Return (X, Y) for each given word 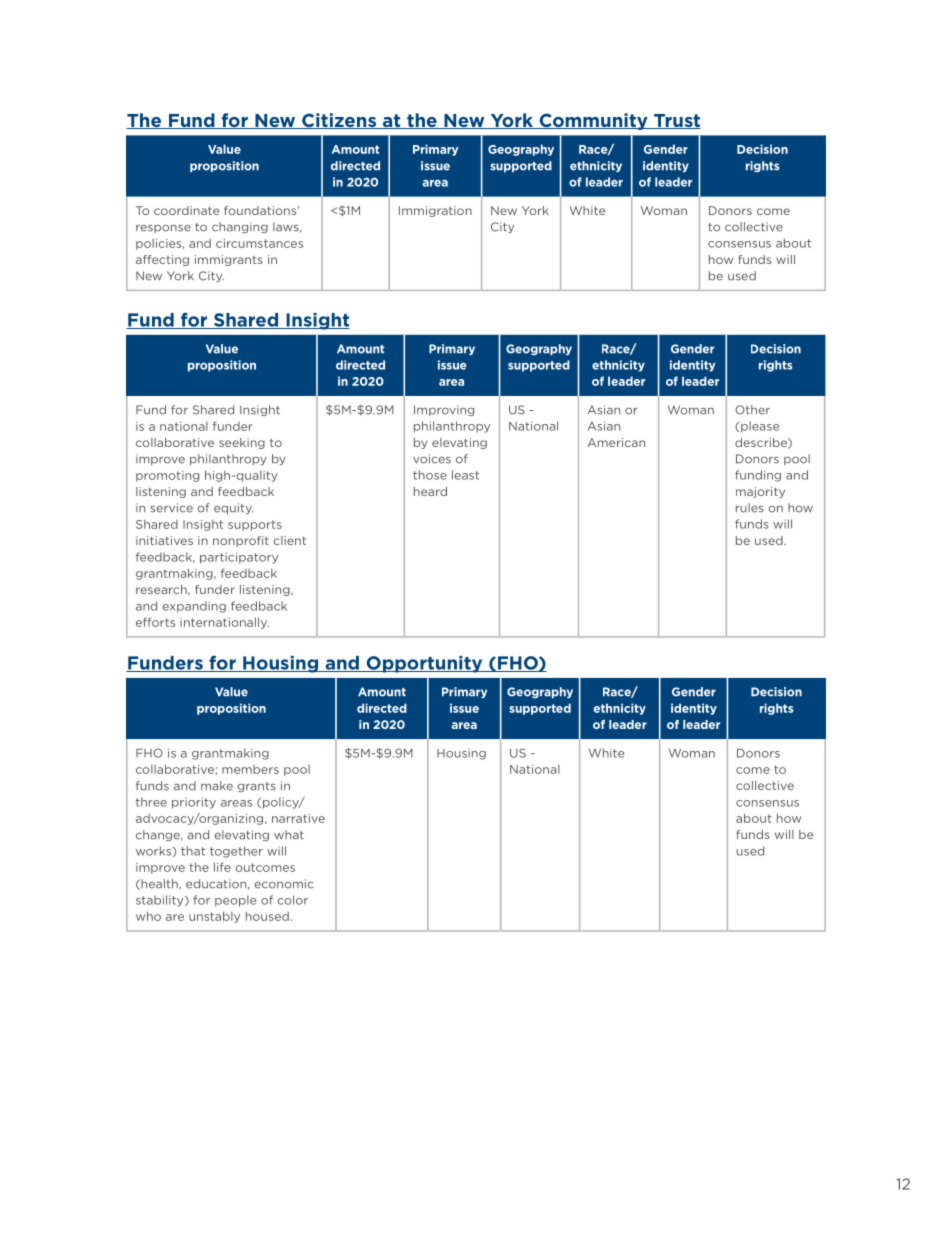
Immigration (435, 211)
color (292, 900)
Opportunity (424, 664)
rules (750, 508)
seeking (242, 443)
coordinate (186, 210)
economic (284, 884)
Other (752, 410)
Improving (444, 410)
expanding (194, 607)
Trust (676, 121)
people (235, 901)
